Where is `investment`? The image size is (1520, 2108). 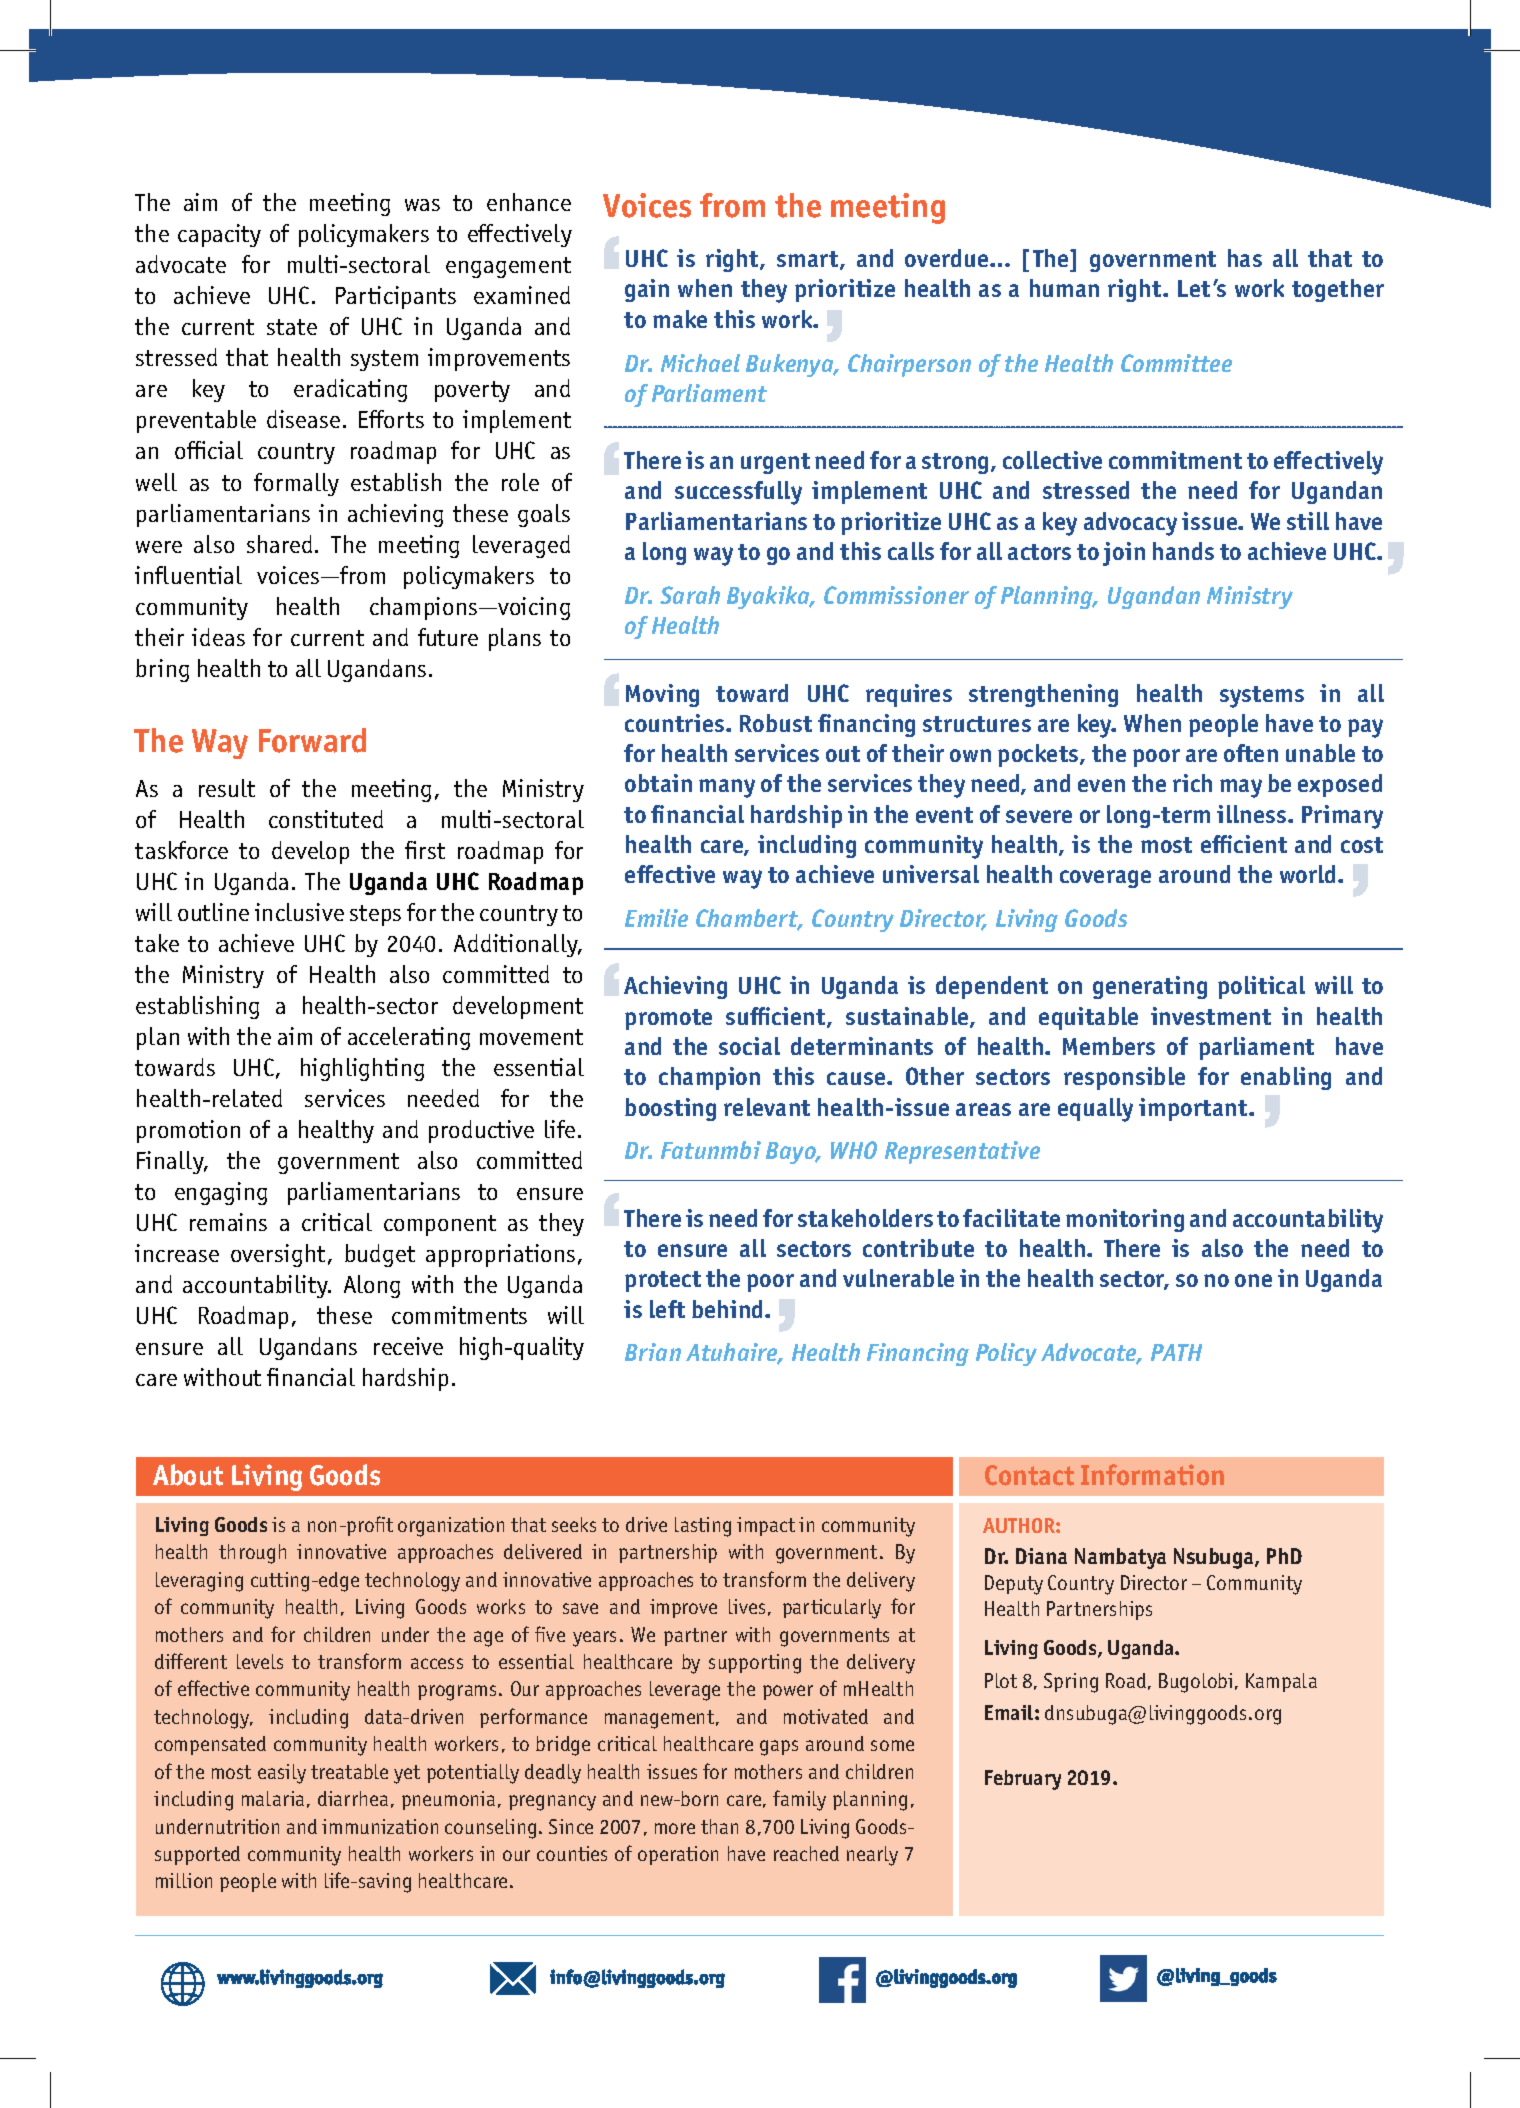 investment is located at coordinates (1211, 1016).
